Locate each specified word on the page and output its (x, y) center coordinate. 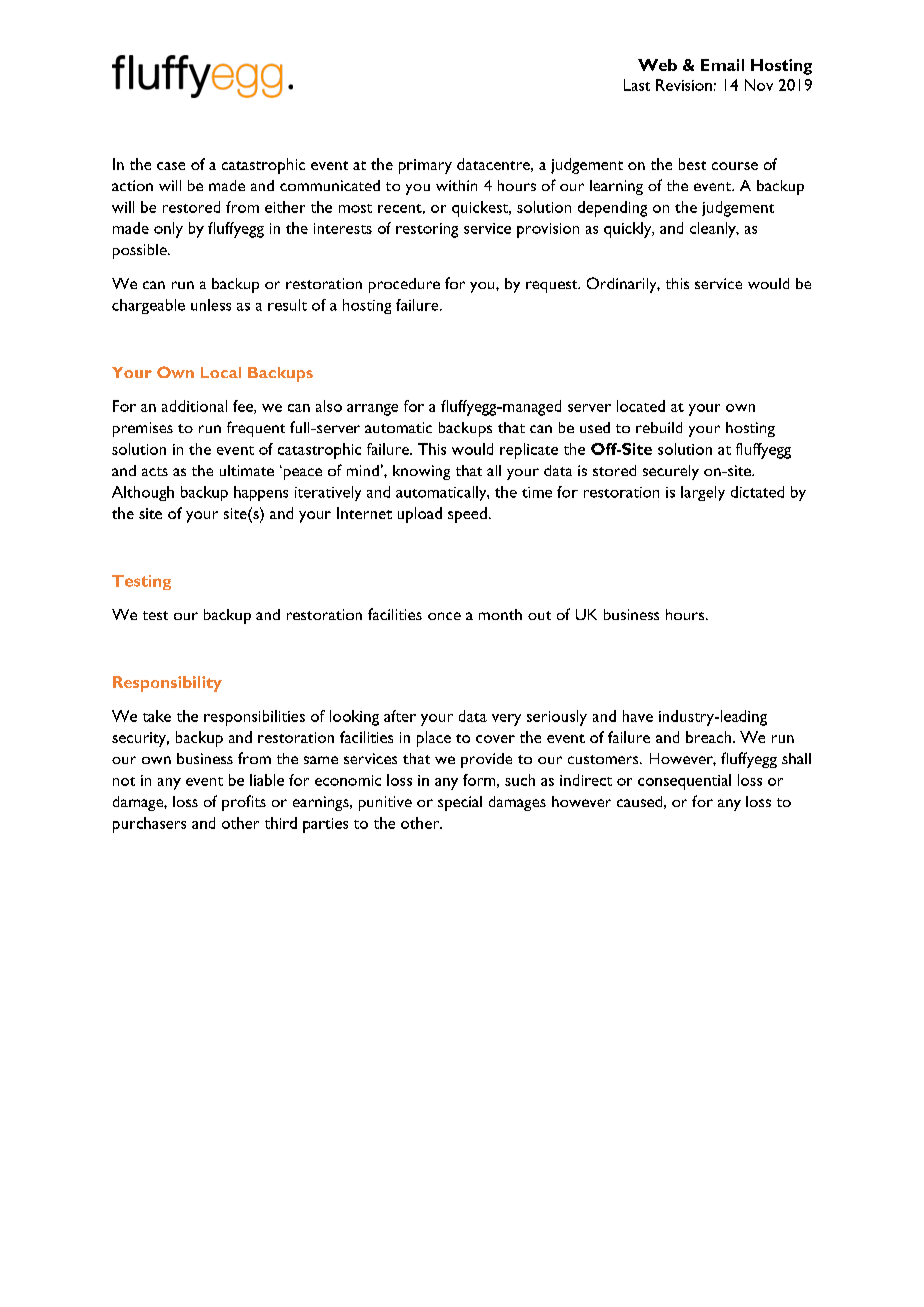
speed (467, 515)
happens (261, 493)
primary (425, 166)
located (641, 406)
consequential (684, 782)
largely (703, 493)
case (171, 166)
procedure (404, 285)
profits (244, 803)
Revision (684, 85)
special (460, 803)
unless (211, 305)
